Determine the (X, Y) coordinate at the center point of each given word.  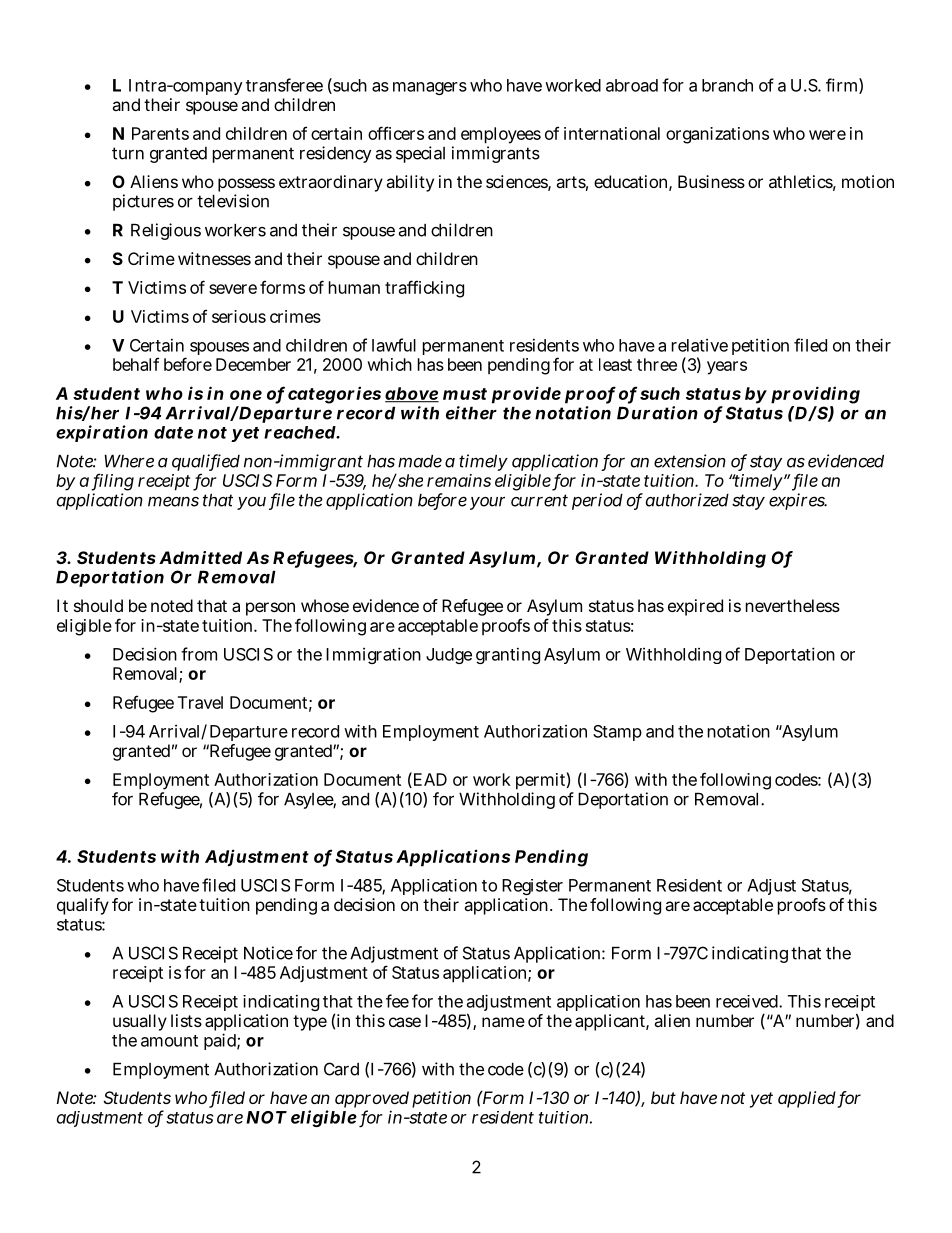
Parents (160, 133)
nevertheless (793, 605)
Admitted (200, 557)
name (503, 1022)
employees (501, 135)
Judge (449, 656)
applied (808, 1099)
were (827, 135)
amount (169, 1041)
